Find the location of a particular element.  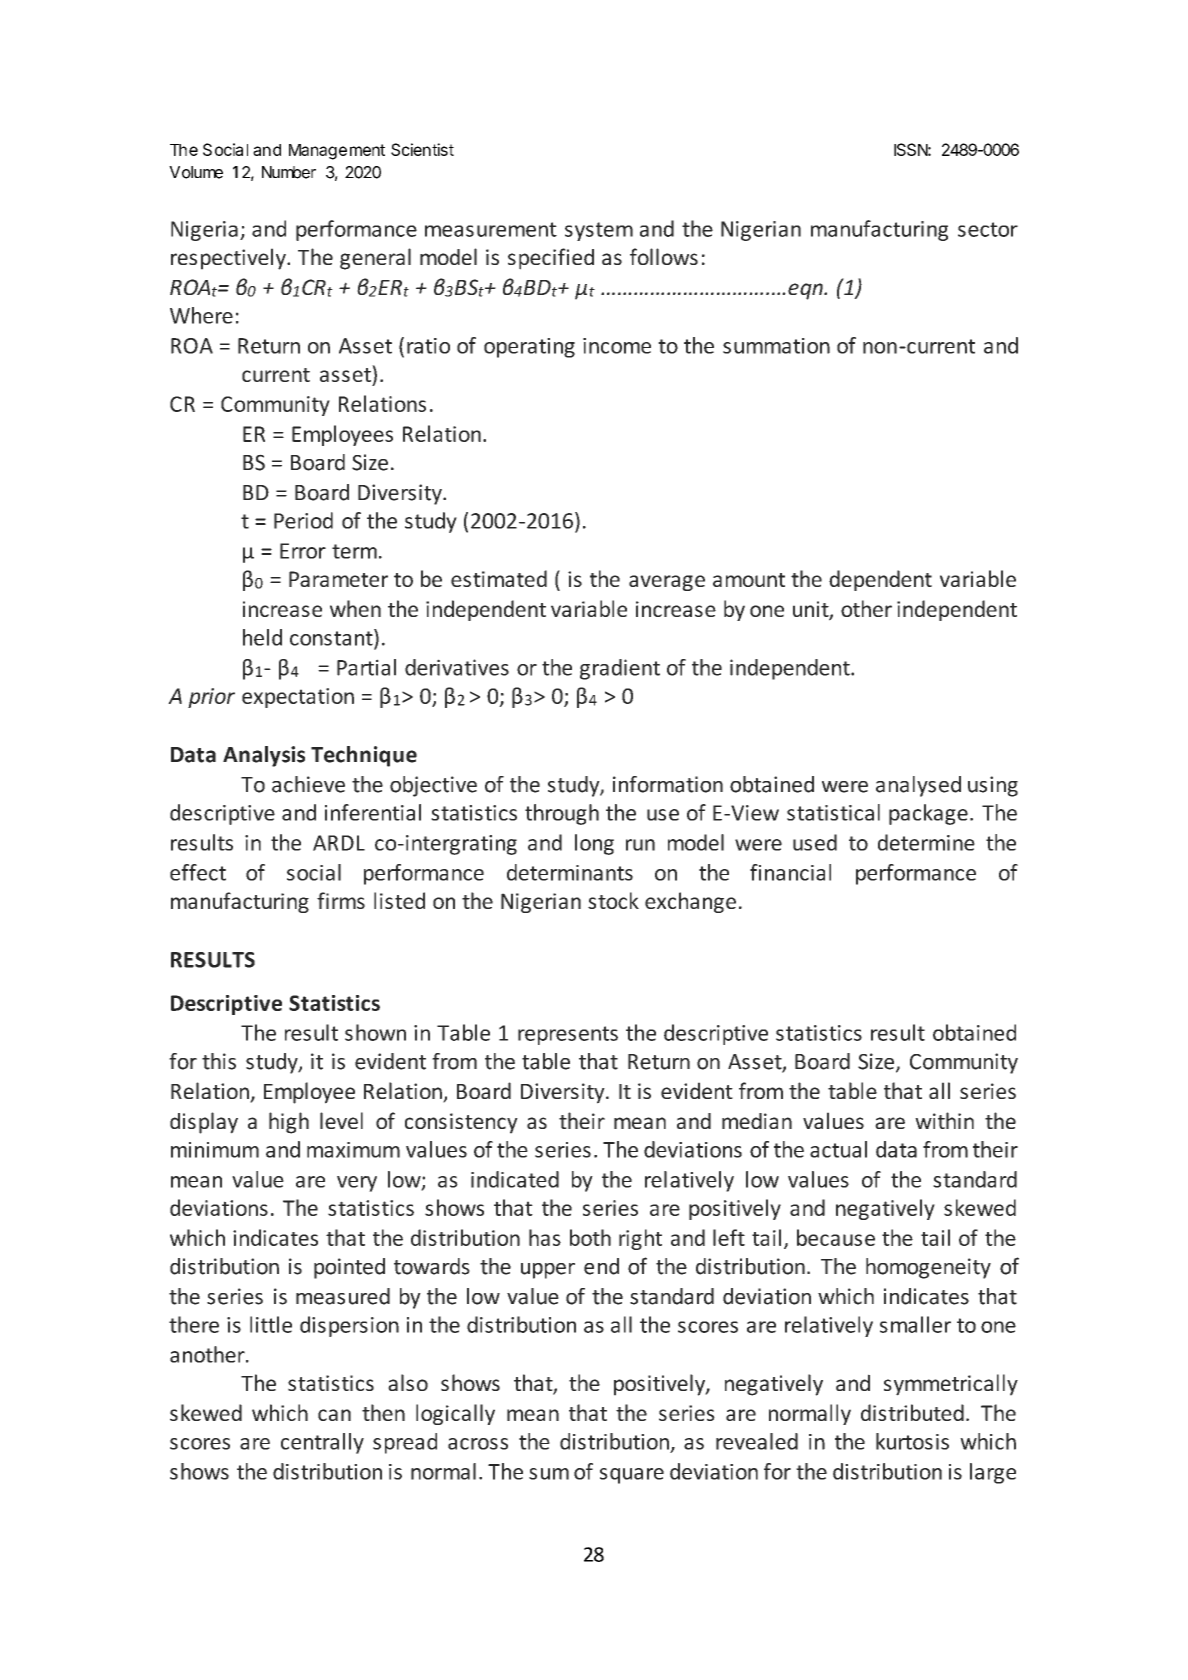

square is located at coordinates (632, 1476).
